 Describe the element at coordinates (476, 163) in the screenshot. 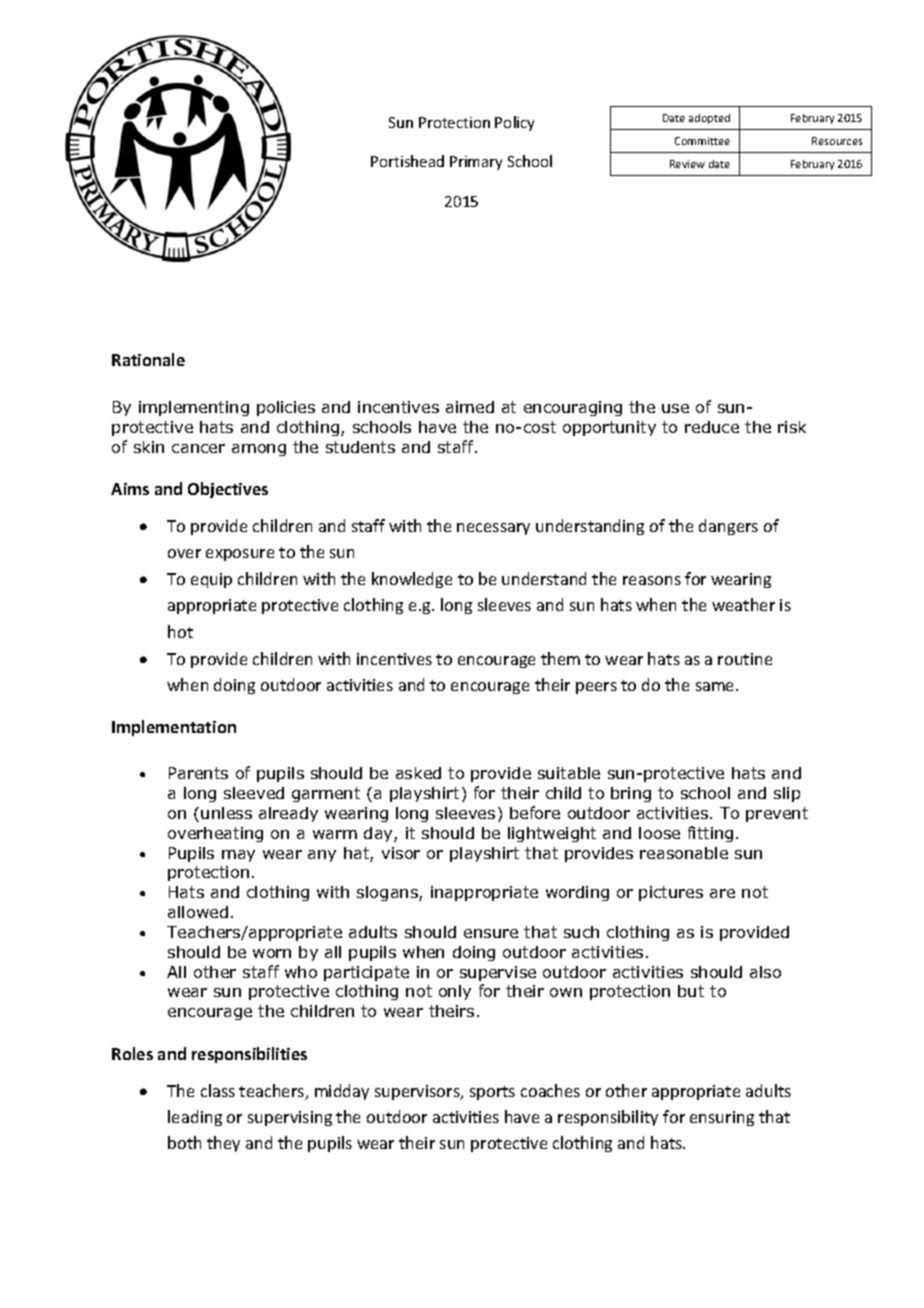

I see `Primary` at that location.
